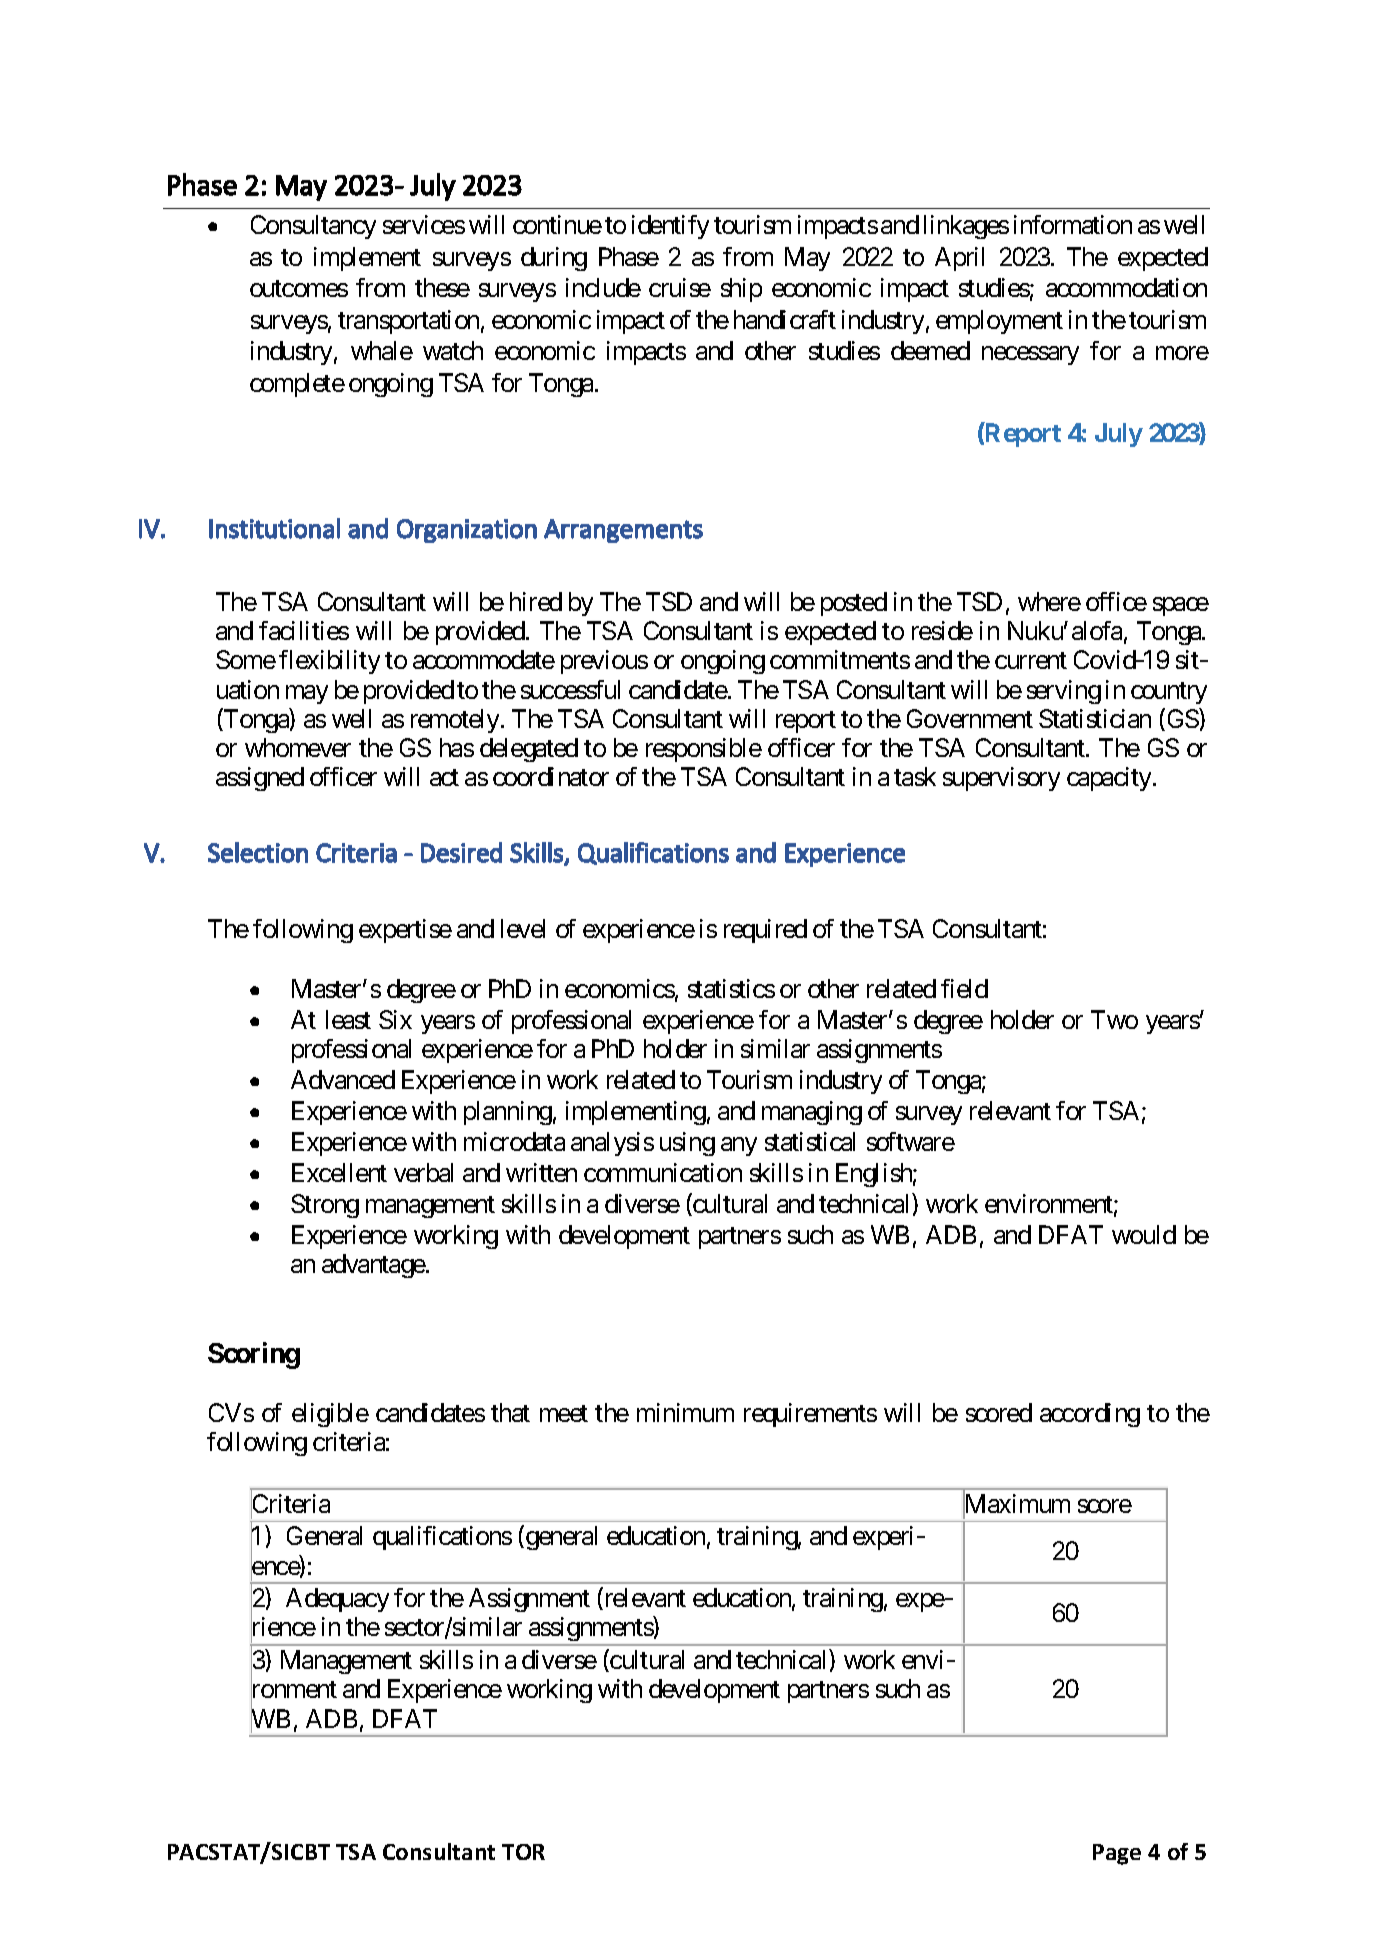  I want to click on Consultancy, so click(313, 227).
